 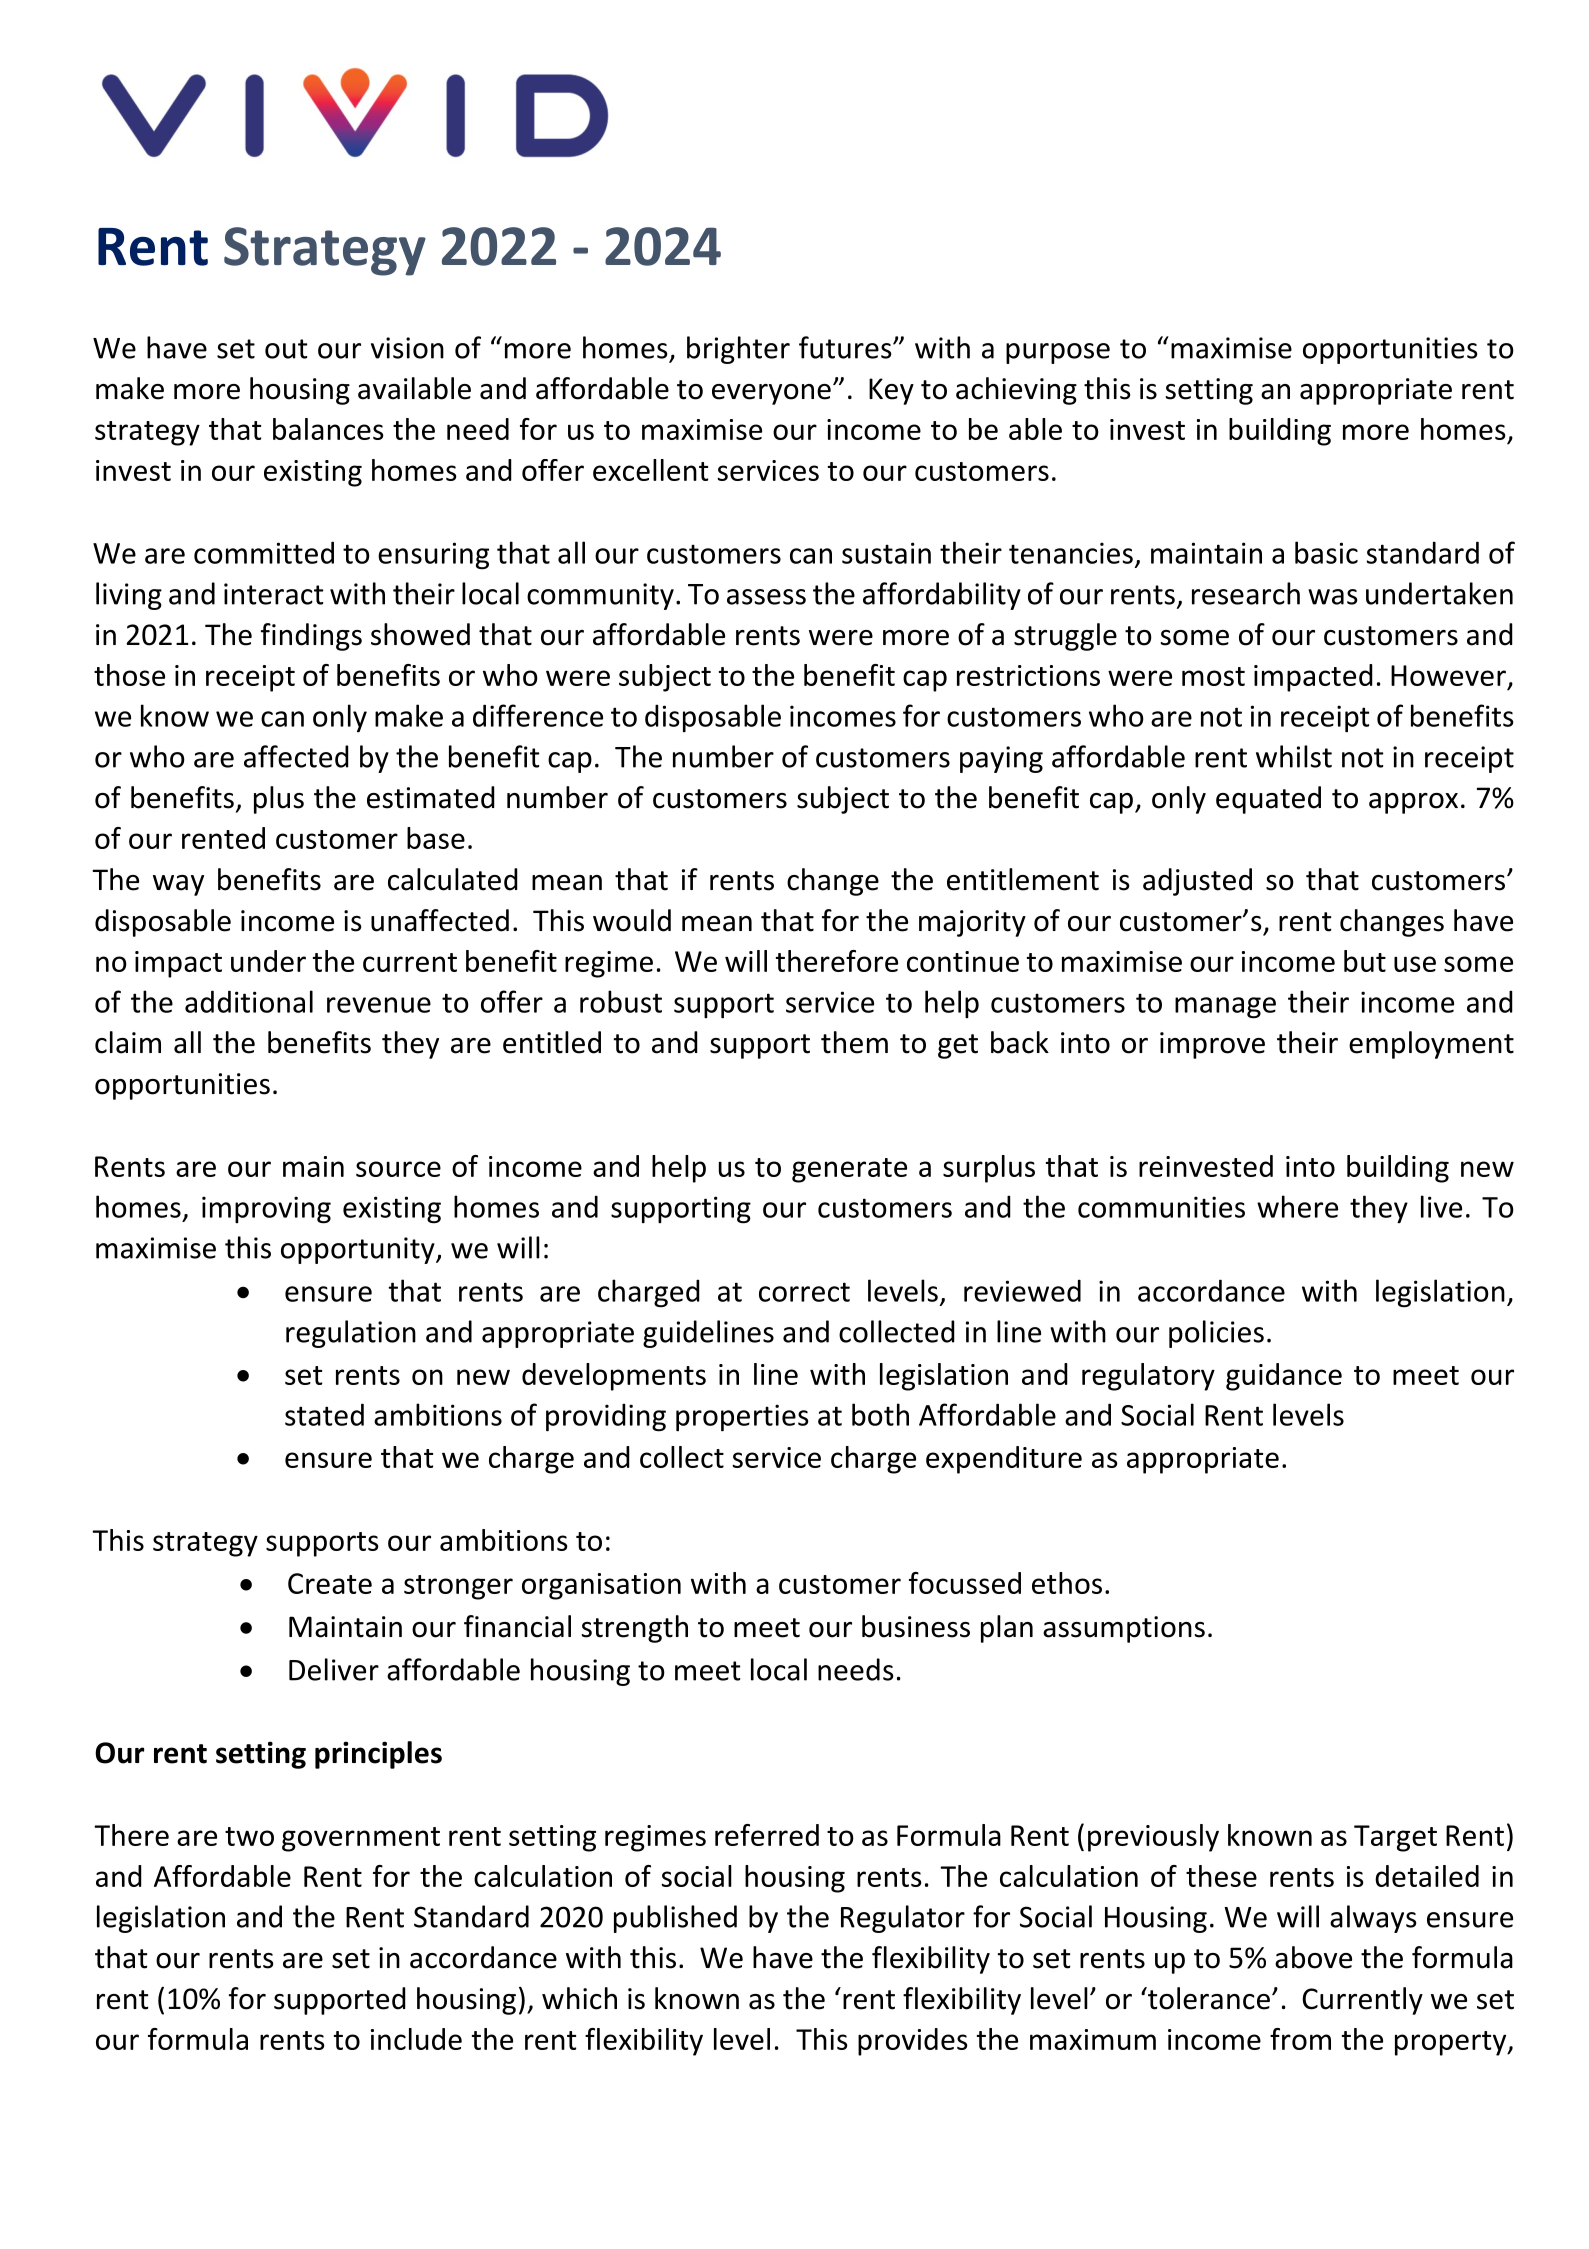 What do you see at coordinates (1124, 1629) in the screenshot?
I see `assumptions` at bounding box center [1124, 1629].
